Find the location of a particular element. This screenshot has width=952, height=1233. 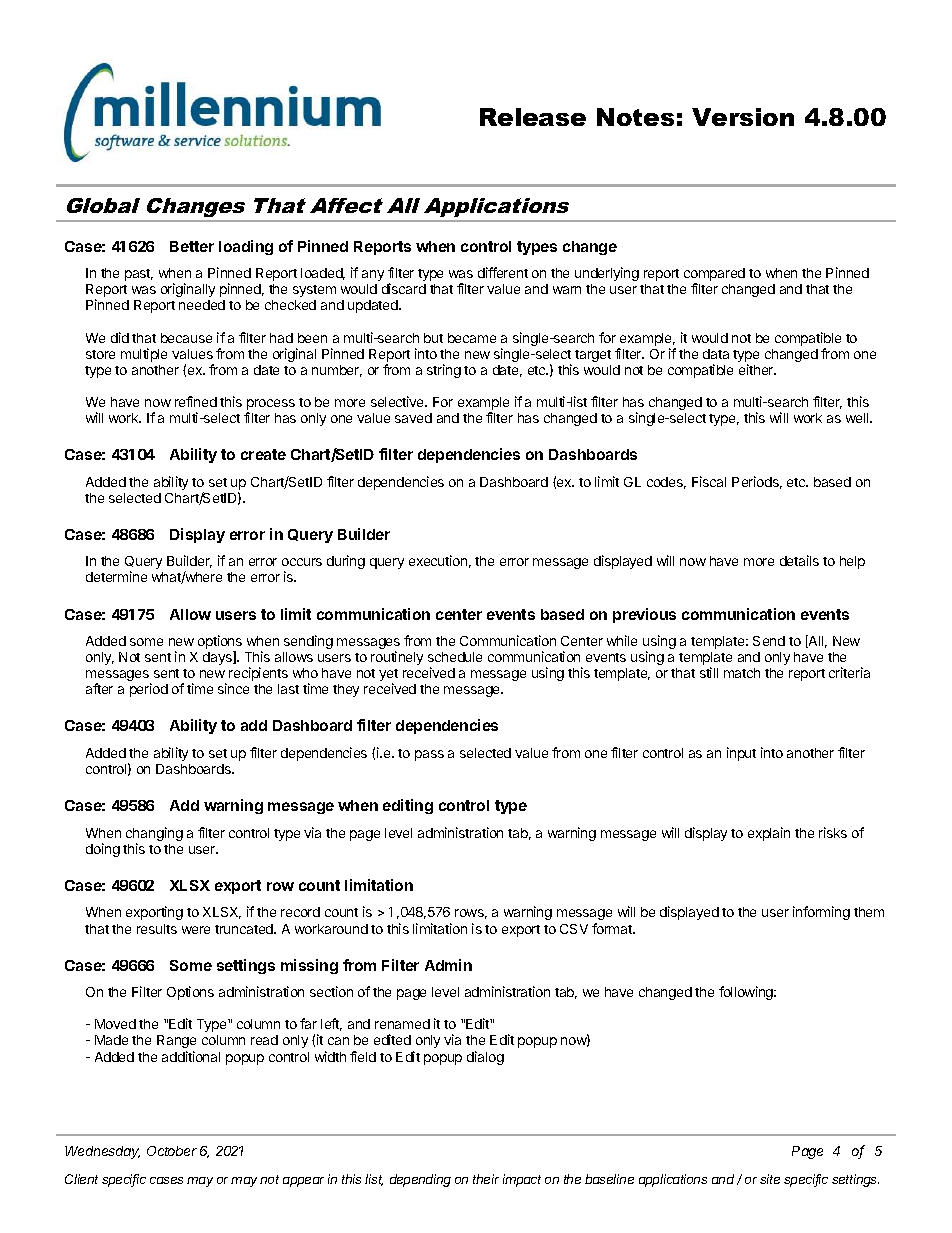

schedule is located at coordinates (455, 657).
